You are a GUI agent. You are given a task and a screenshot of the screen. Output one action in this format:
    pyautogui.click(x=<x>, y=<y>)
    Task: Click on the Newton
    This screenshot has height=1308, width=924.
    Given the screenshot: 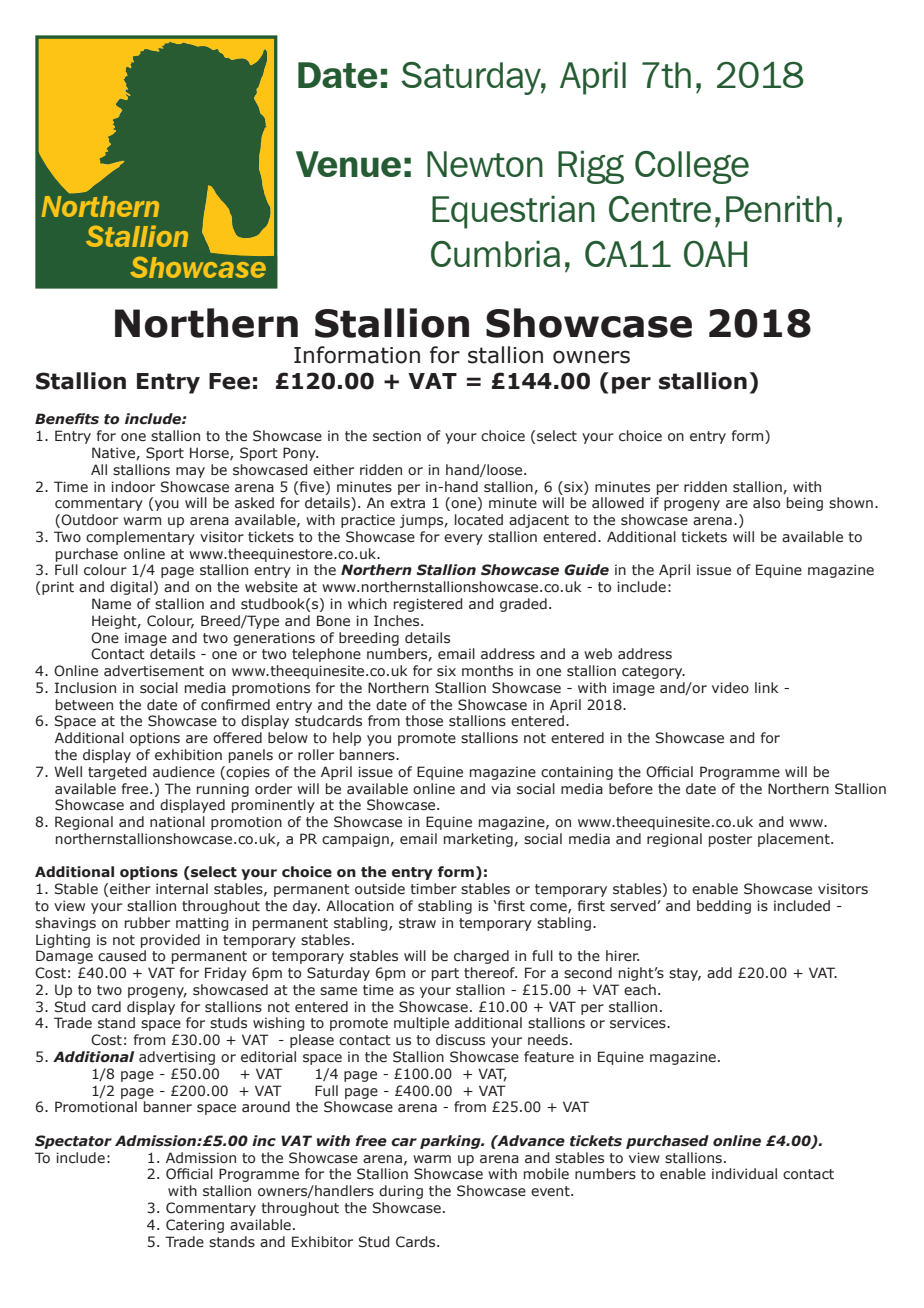 What is the action you would take?
    pyautogui.click(x=485, y=164)
